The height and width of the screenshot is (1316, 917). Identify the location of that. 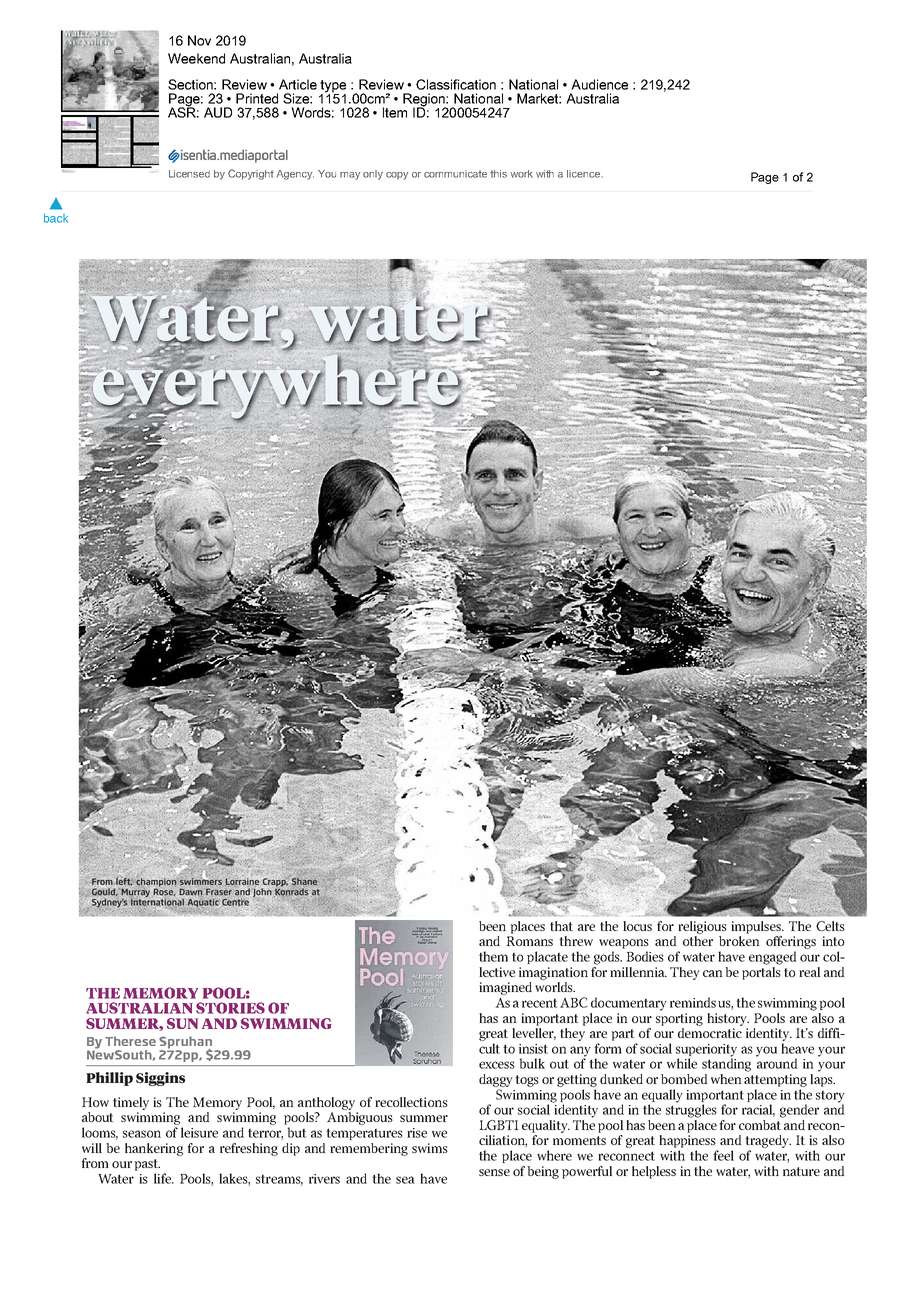
(561, 926).
